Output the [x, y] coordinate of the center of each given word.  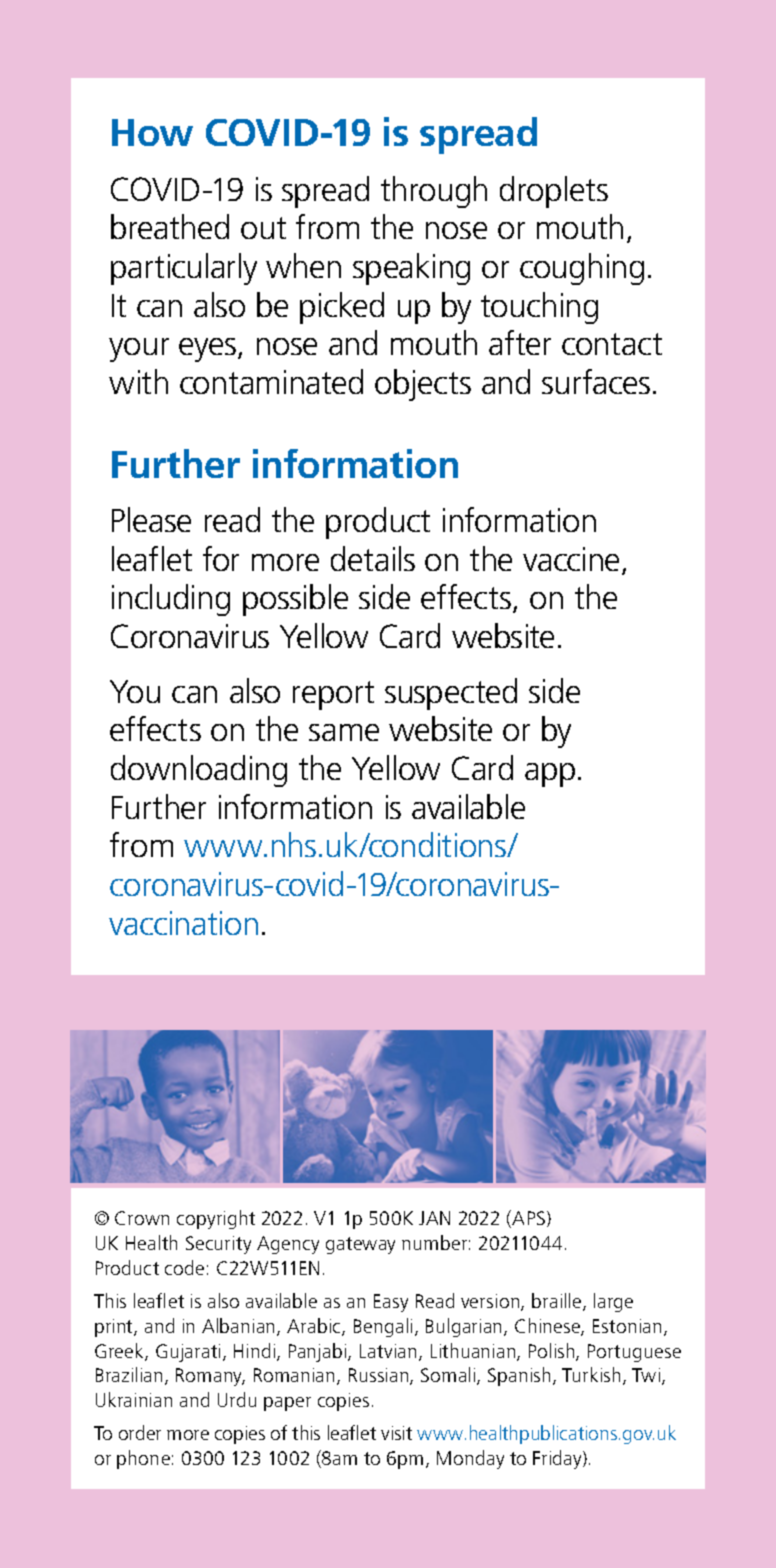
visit [396, 1433]
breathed [170, 226]
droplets [554, 192]
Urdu [237, 1399]
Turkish [591, 1374]
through [434, 192]
